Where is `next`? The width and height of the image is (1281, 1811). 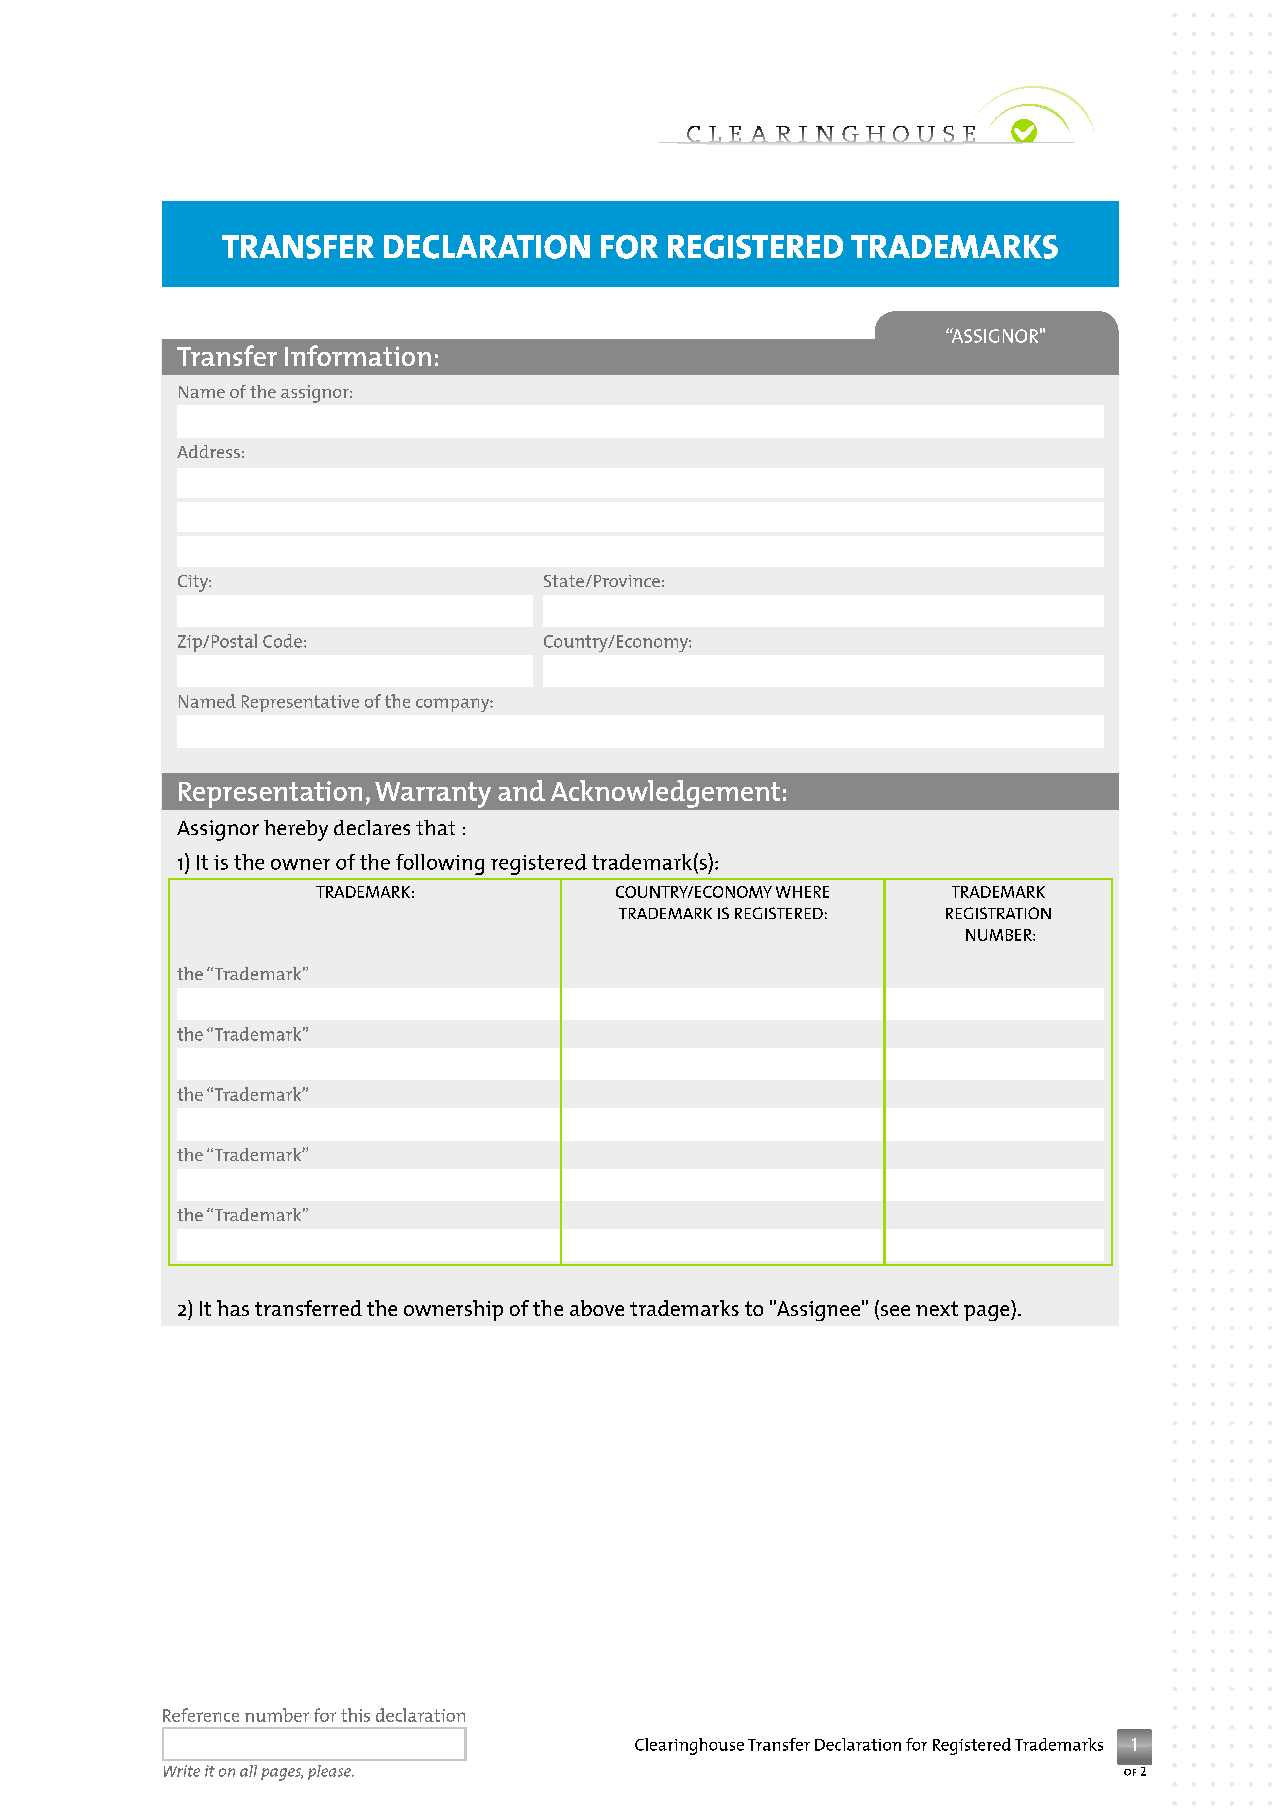 next is located at coordinates (937, 1308).
